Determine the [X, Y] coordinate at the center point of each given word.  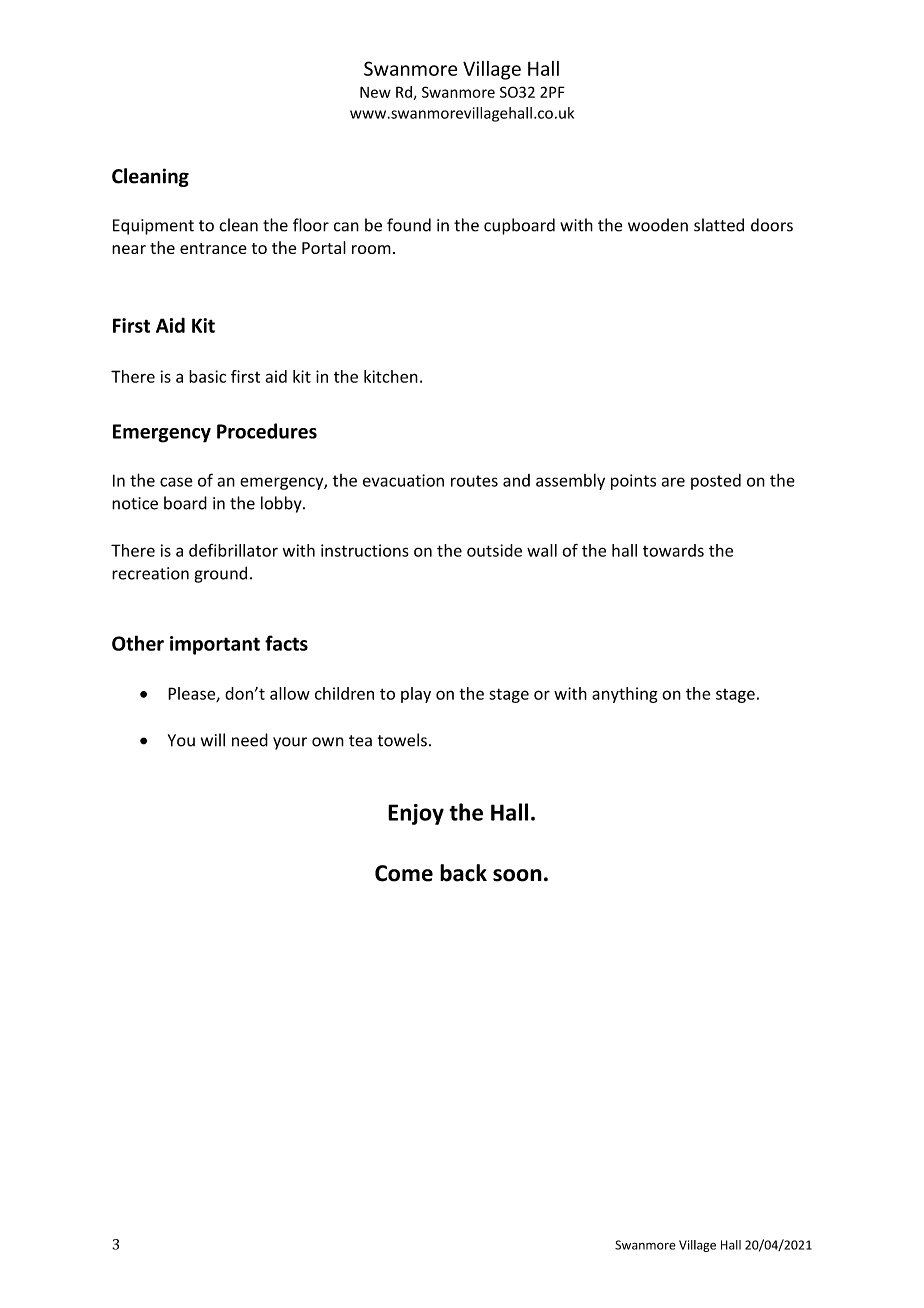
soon [517, 875]
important [215, 645]
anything [625, 695]
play [416, 695]
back [463, 873]
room [371, 249]
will [213, 740]
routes [474, 481]
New [375, 92]
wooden [658, 225]
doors [772, 225]
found [409, 225]
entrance [213, 248]
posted [716, 482]
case [176, 482]
